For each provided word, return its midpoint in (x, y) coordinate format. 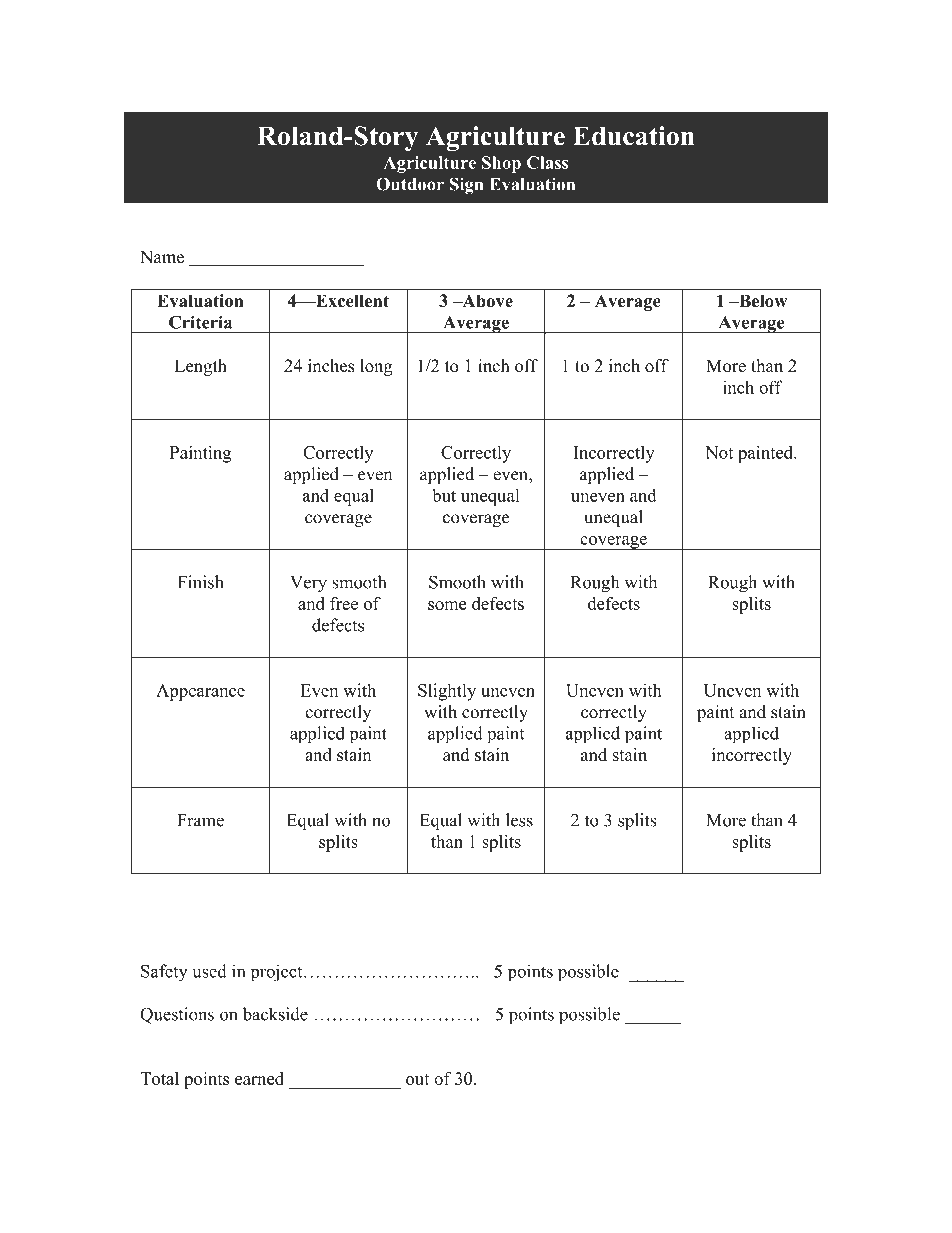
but (444, 495)
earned (259, 1078)
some (447, 605)
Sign (467, 186)
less (519, 820)
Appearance (200, 692)
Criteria (200, 322)
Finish (201, 582)
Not (719, 452)
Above (486, 301)
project (277, 973)
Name (162, 257)
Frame (200, 820)
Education (633, 136)
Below (762, 301)
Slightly (447, 692)
